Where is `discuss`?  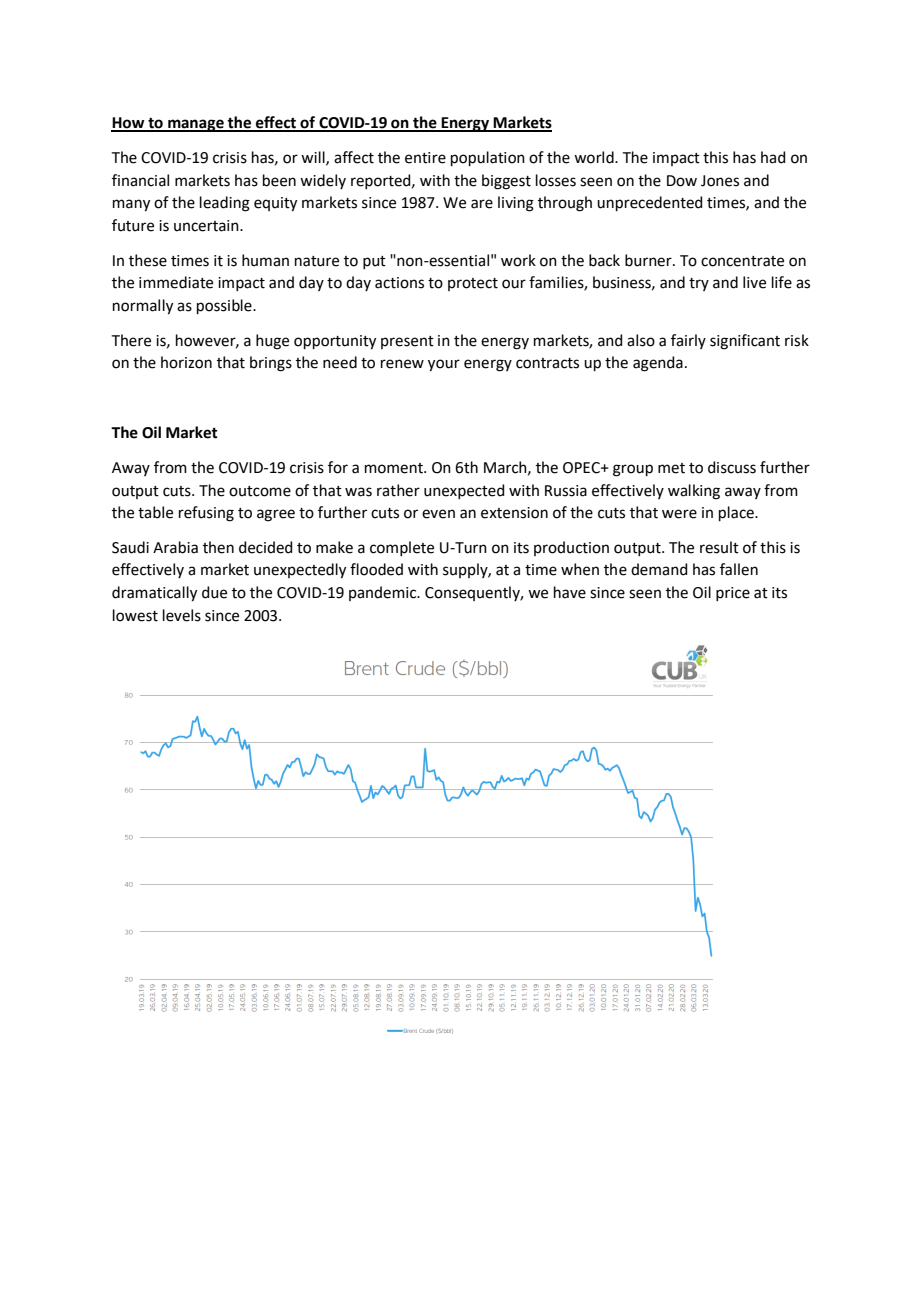
discuss is located at coordinates (732, 467).
